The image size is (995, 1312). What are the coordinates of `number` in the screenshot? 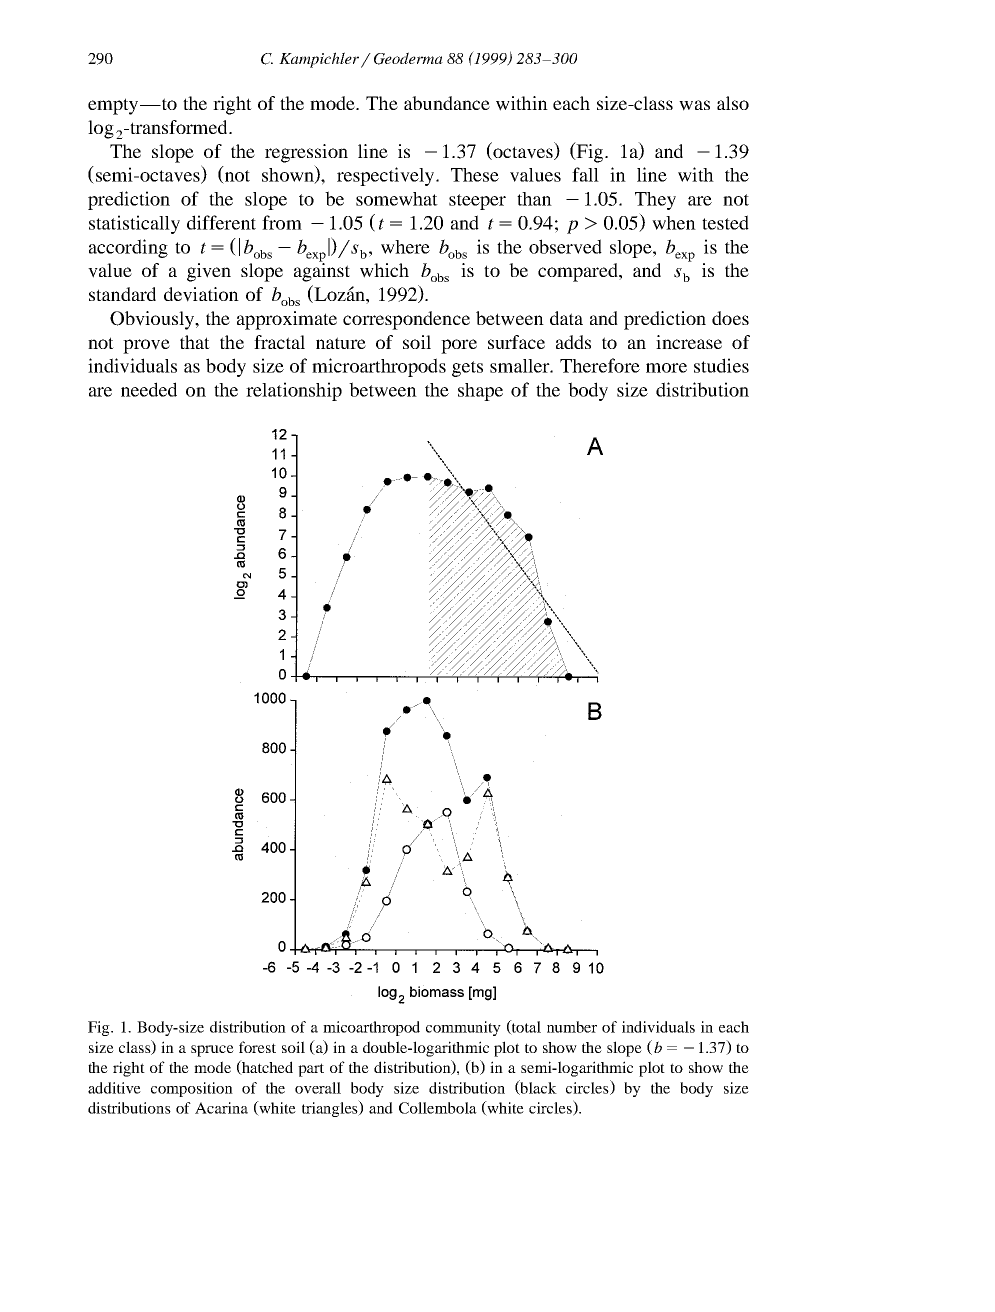 It's located at (572, 1027).
